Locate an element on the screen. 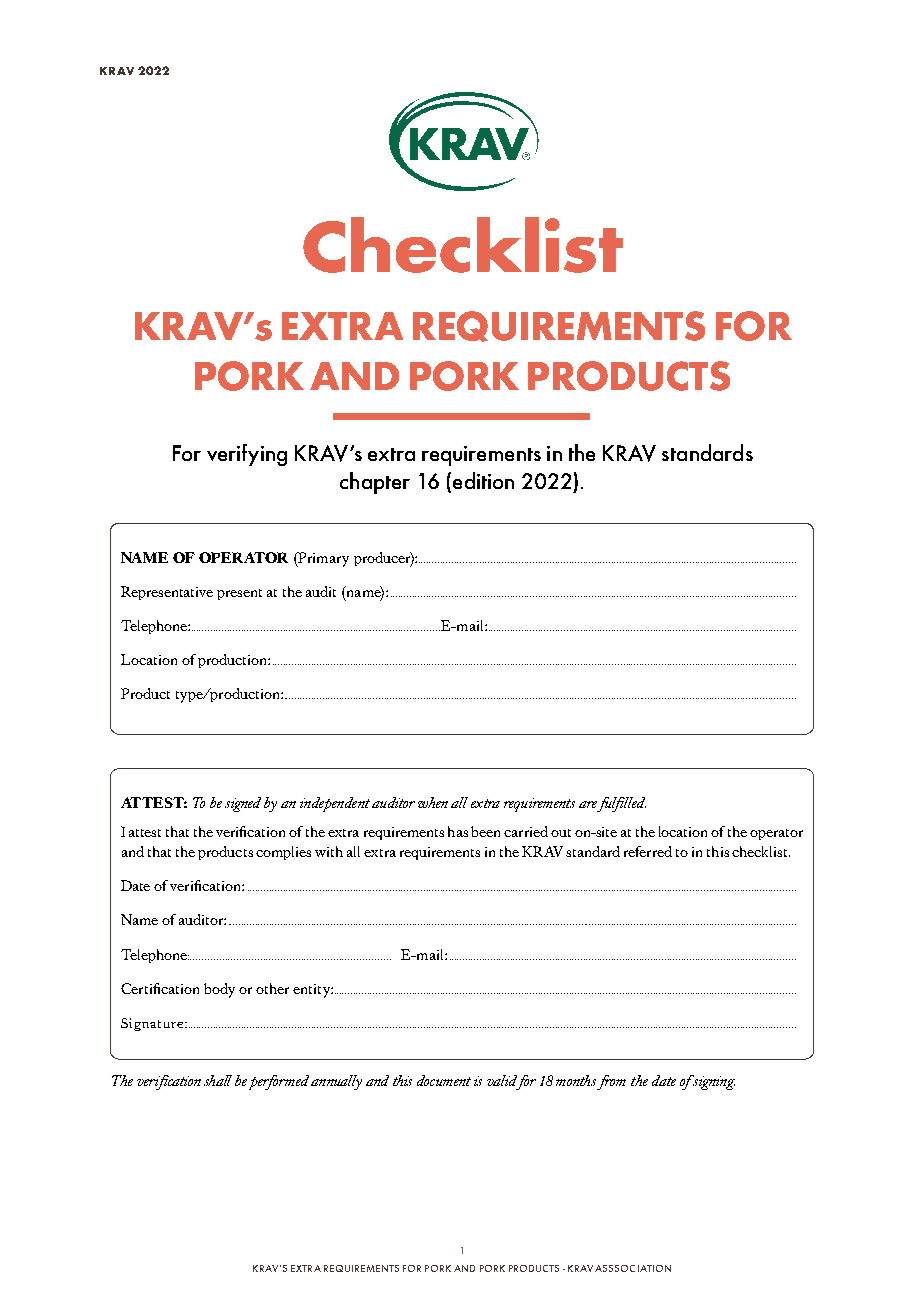 The height and width of the screenshot is (1308, 924). signed is located at coordinates (243, 804).
